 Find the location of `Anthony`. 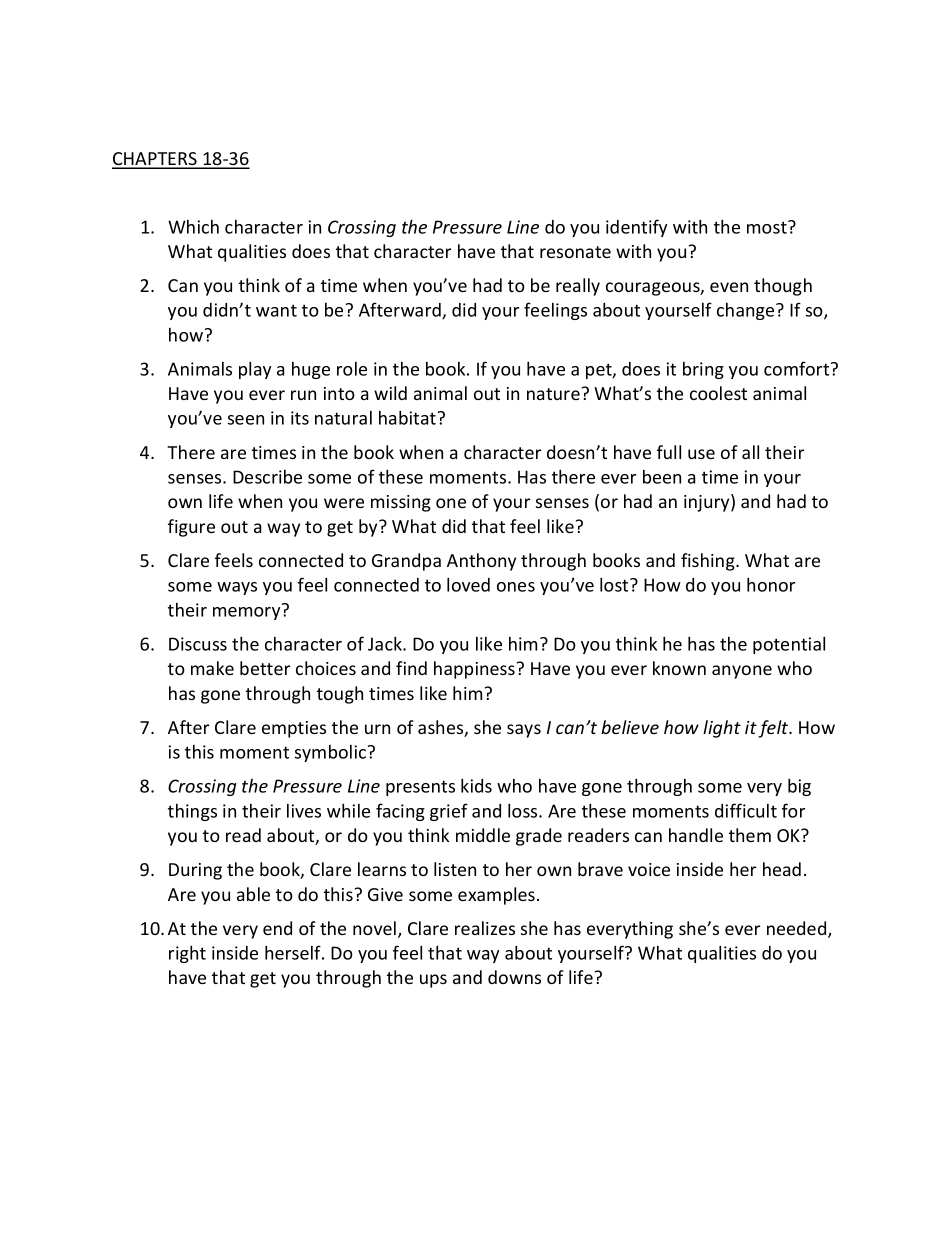

Anthony is located at coordinates (481, 562).
